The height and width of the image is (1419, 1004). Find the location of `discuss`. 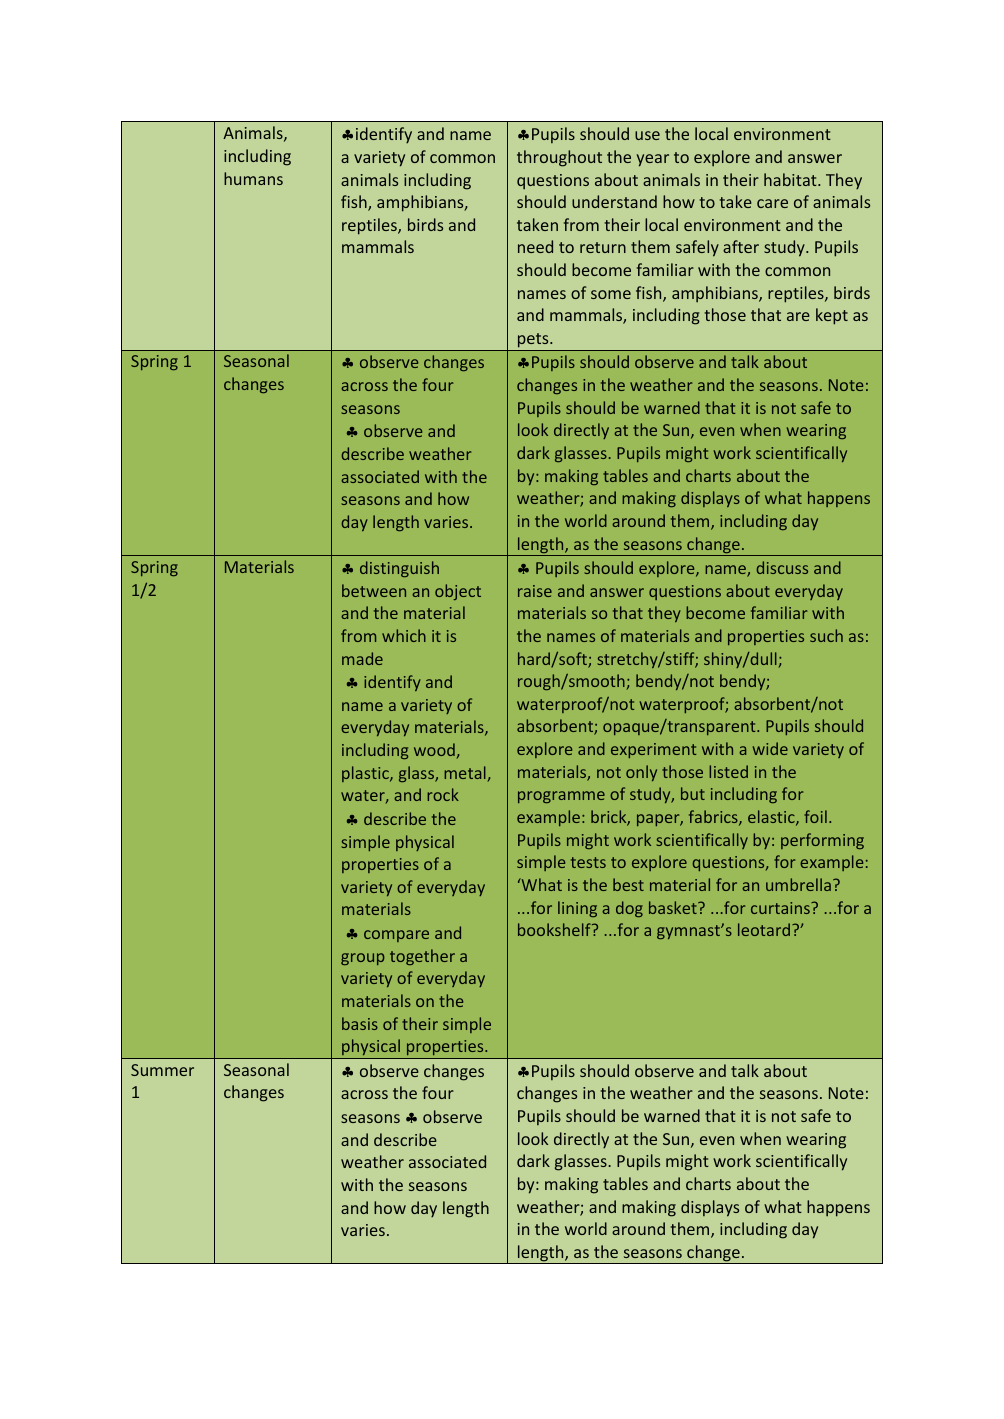

discuss is located at coordinates (782, 567).
